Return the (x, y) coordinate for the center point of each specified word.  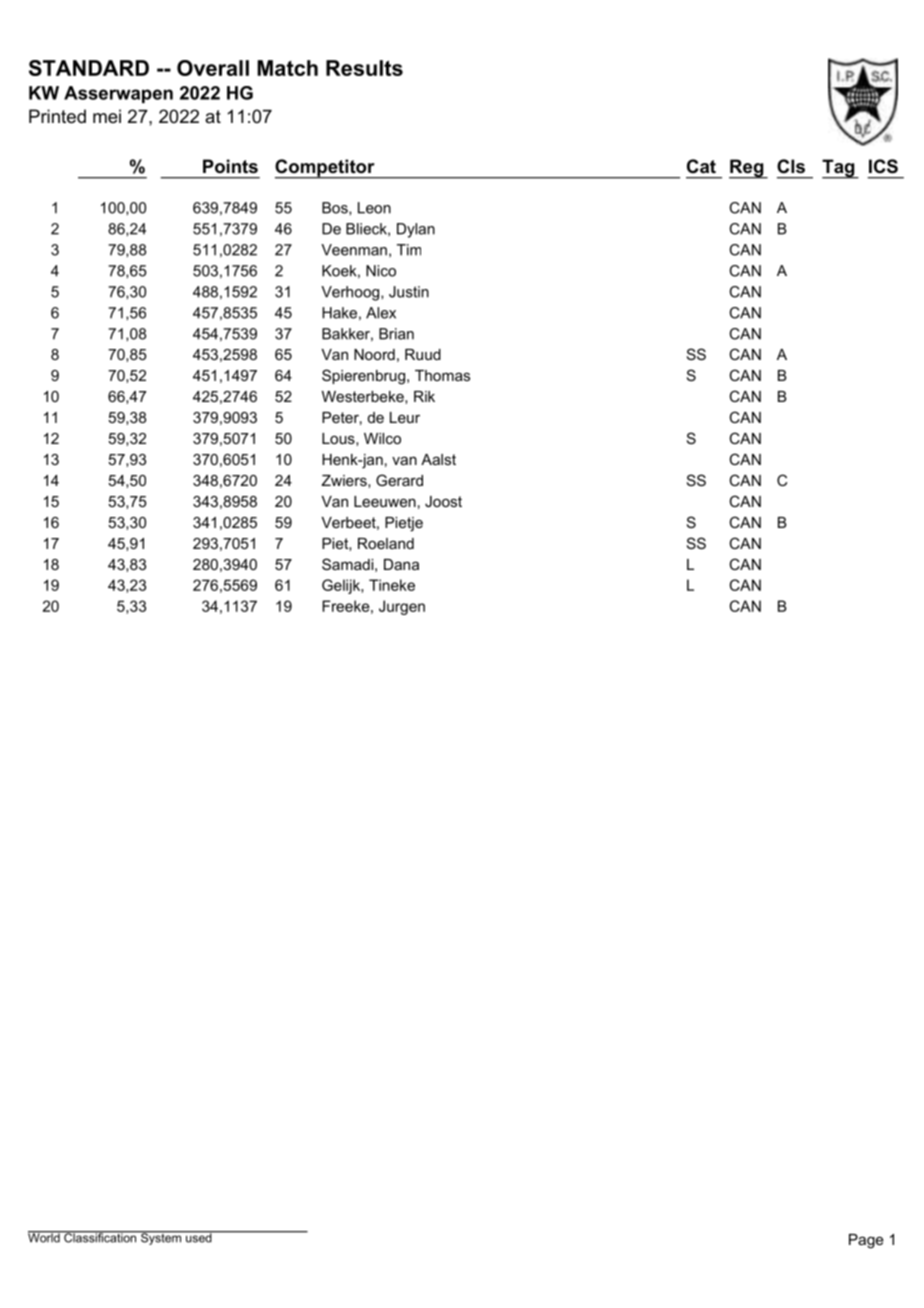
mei (107, 116)
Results (364, 68)
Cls (791, 166)
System (161, 1238)
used (199, 1237)
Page (866, 1241)
